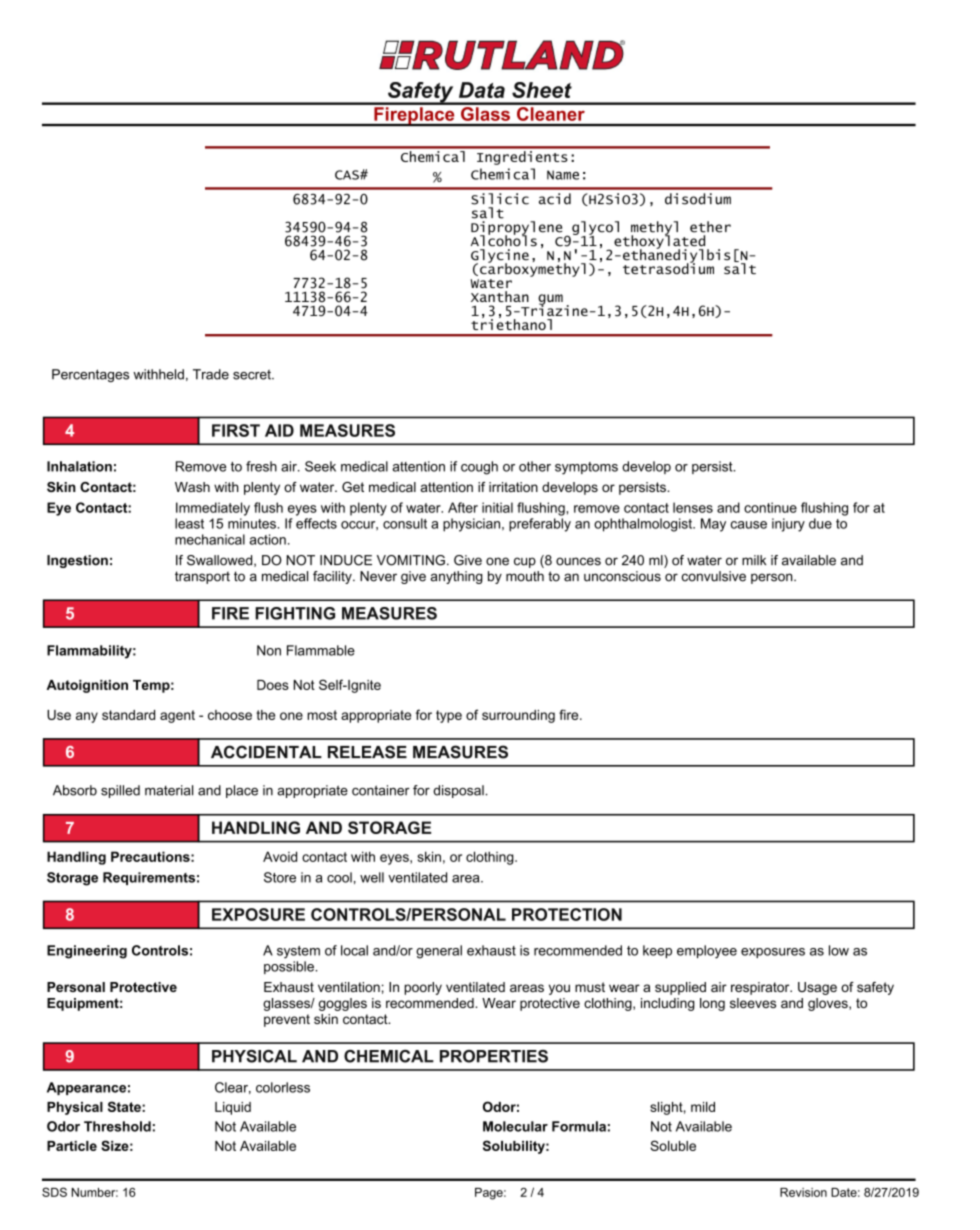  What do you see at coordinates (693, 507) in the document?
I see `lenses` at bounding box center [693, 507].
